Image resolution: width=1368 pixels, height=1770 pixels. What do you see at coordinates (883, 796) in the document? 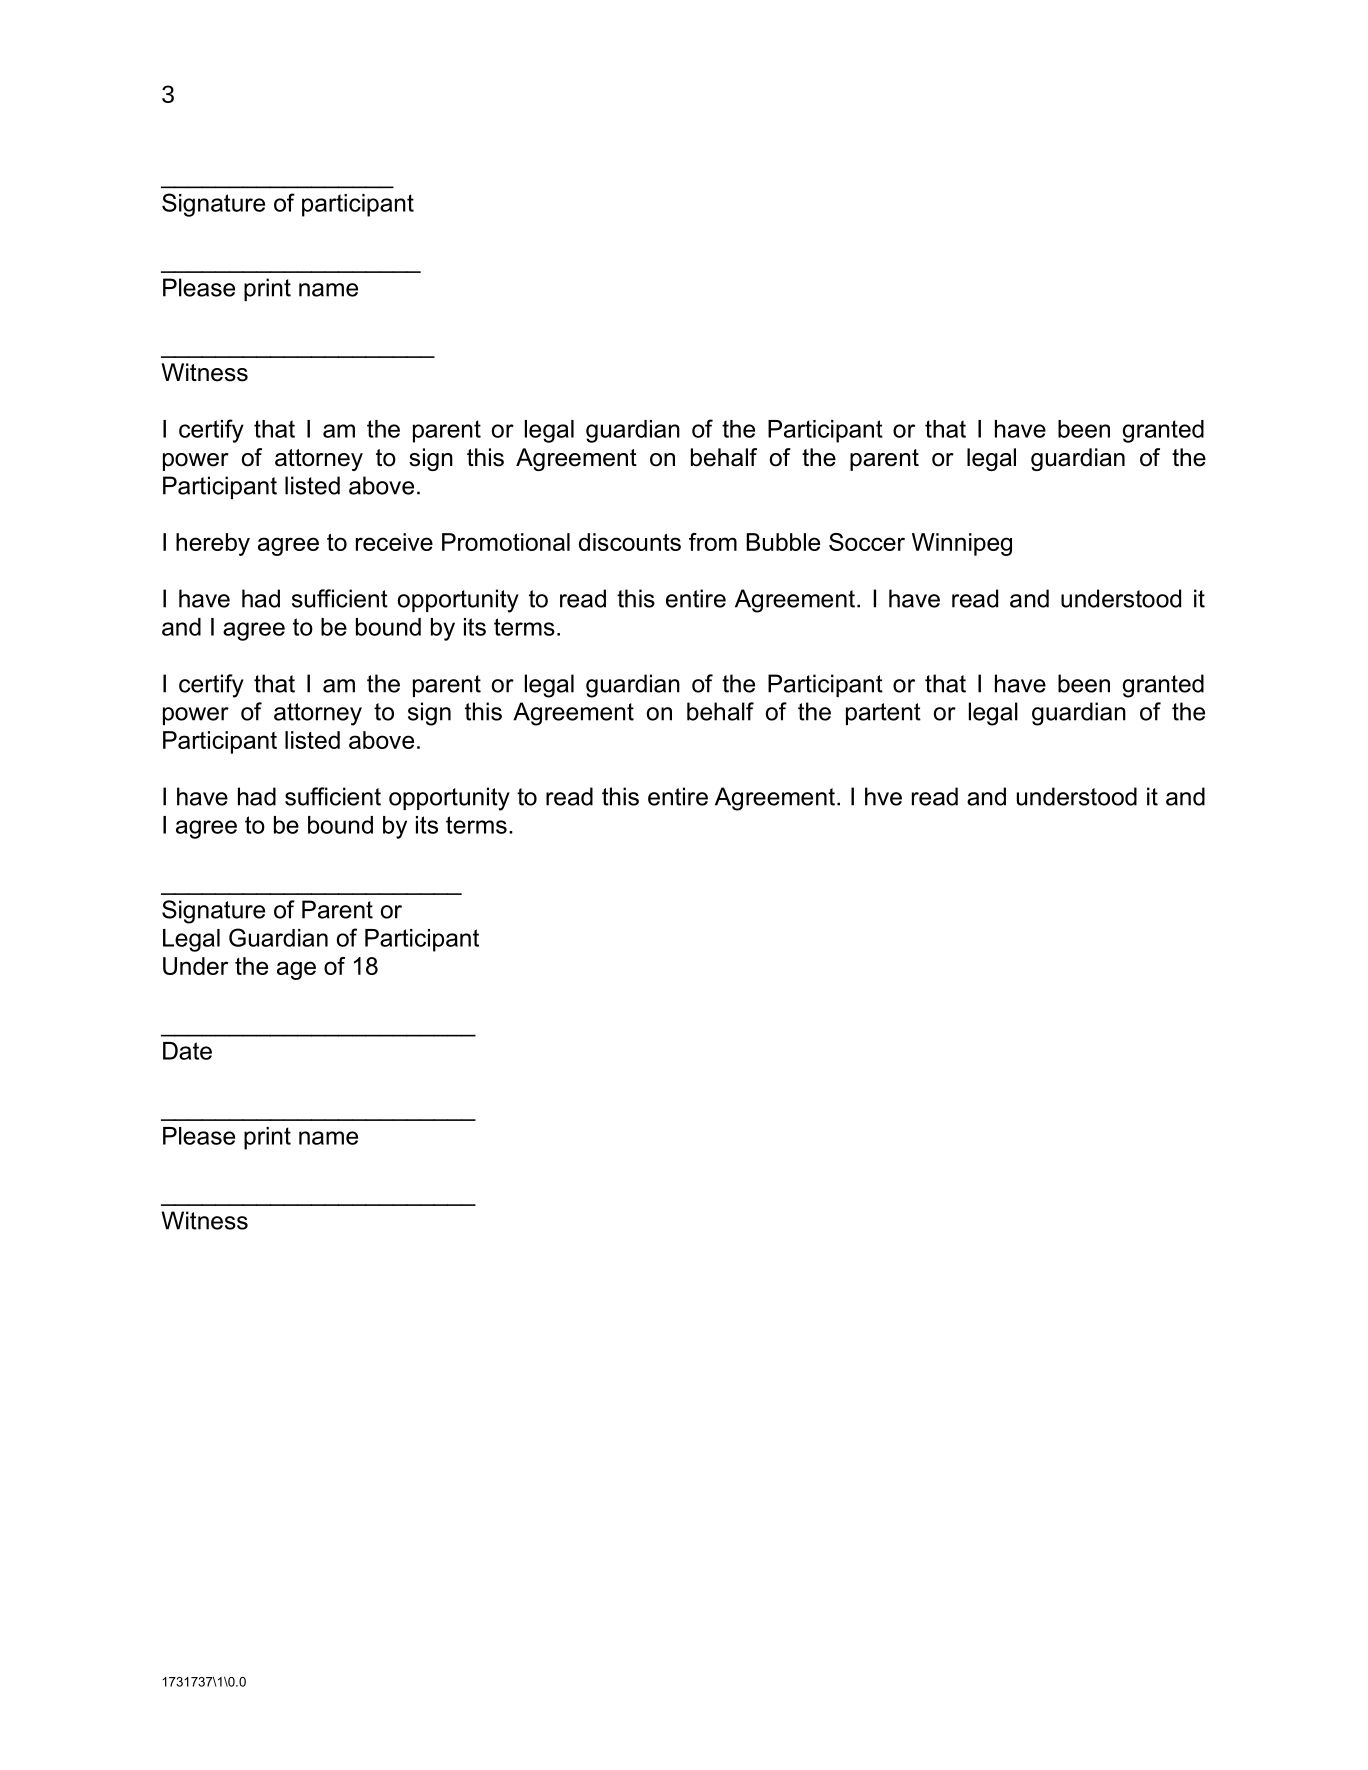
I see `hve` at bounding box center [883, 796].
